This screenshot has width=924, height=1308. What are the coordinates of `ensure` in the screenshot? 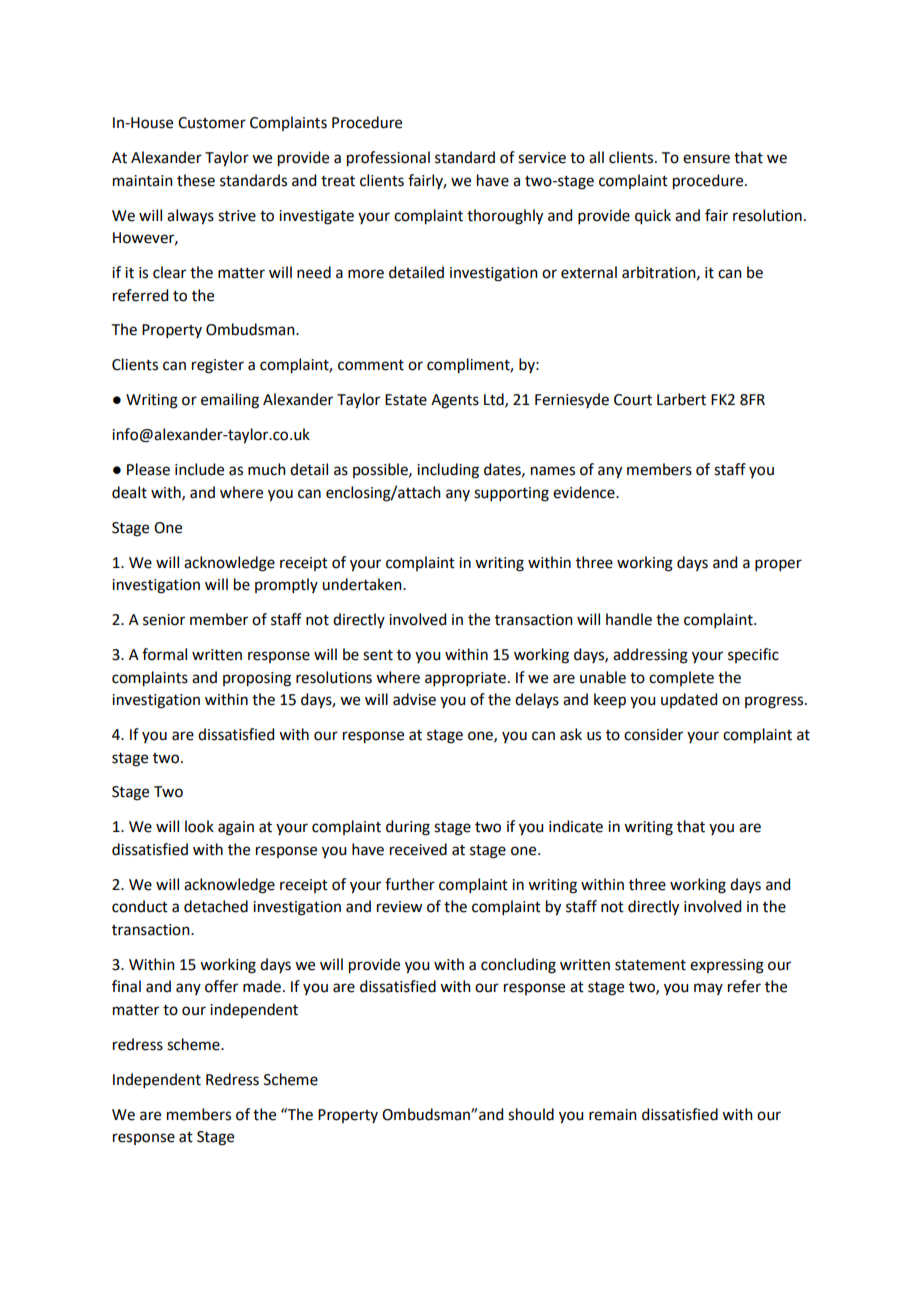 It's located at (706, 159).
